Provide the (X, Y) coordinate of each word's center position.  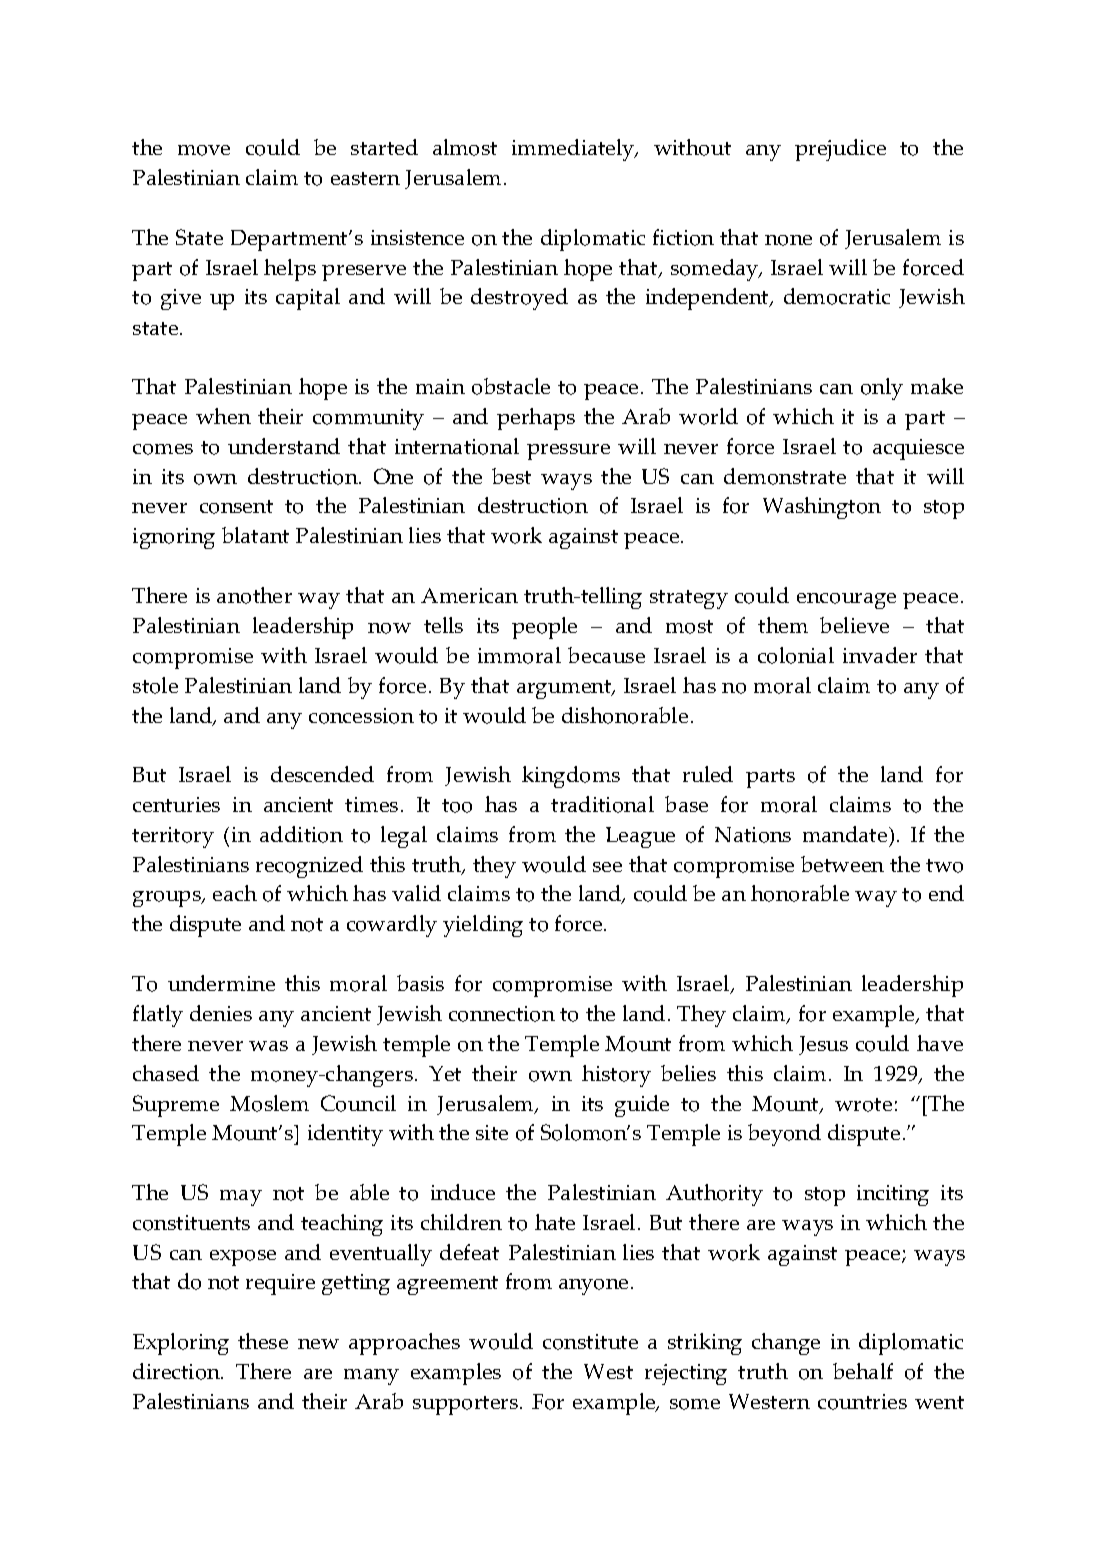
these (263, 1341)
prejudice (840, 150)
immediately (574, 150)
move (204, 150)
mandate (846, 834)
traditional (602, 804)
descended (322, 774)
